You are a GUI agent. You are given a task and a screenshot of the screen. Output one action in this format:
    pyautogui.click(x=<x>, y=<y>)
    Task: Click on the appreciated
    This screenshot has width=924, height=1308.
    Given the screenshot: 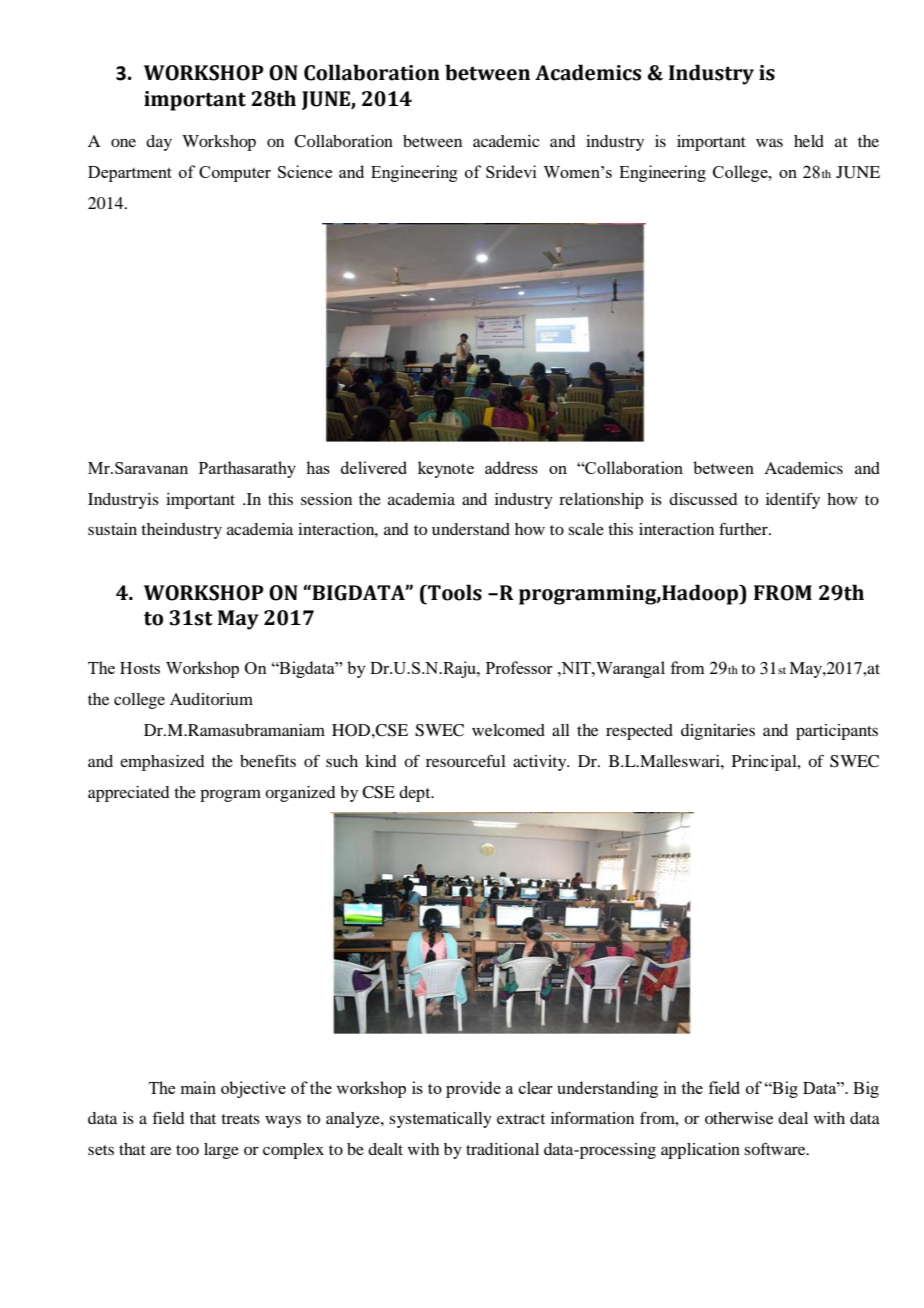 What is the action you would take?
    pyautogui.click(x=128, y=794)
